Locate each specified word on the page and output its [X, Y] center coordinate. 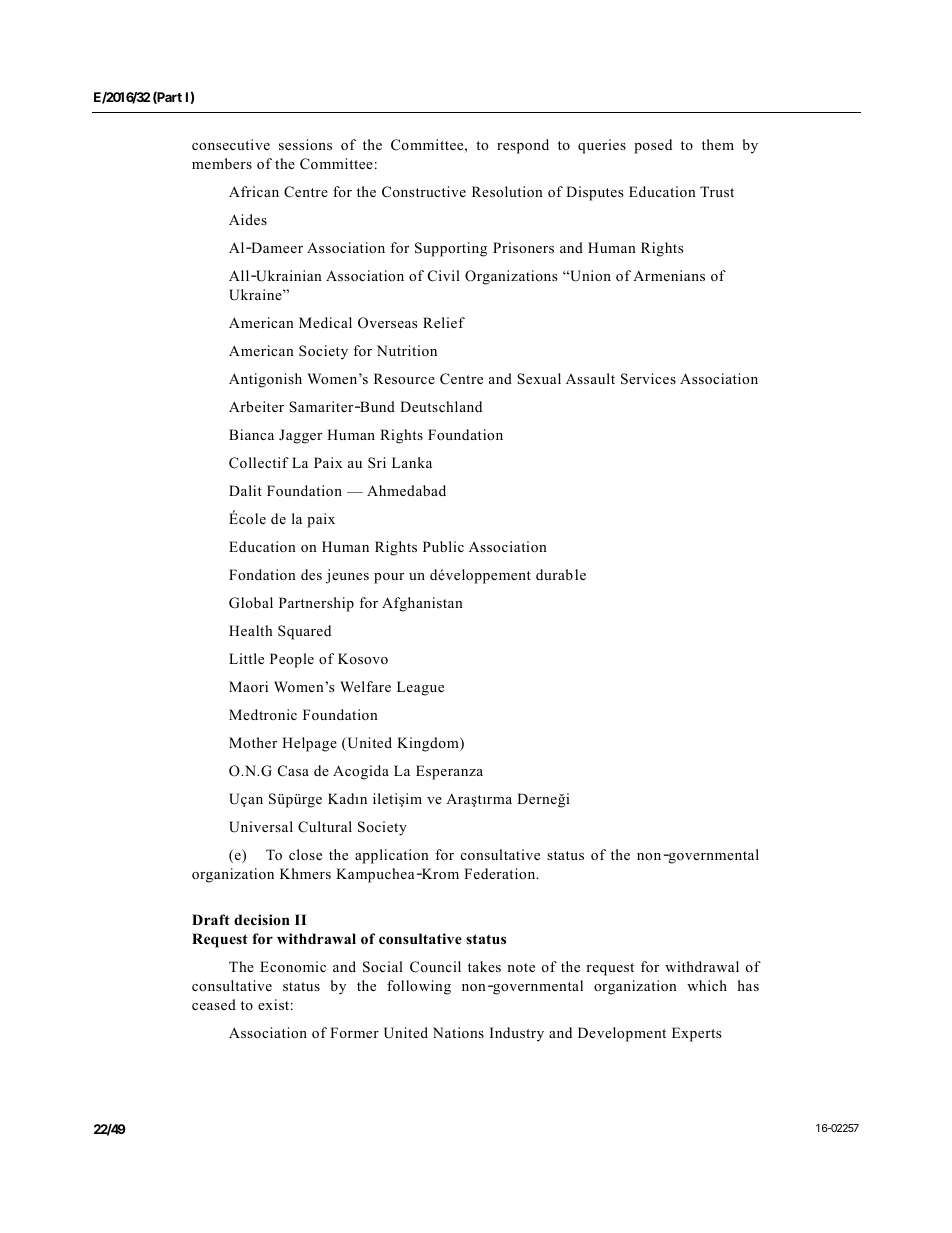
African [254, 191]
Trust [717, 191]
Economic [293, 966]
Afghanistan [422, 604]
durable [561, 574]
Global [251, 603]
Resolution [507, 191]
